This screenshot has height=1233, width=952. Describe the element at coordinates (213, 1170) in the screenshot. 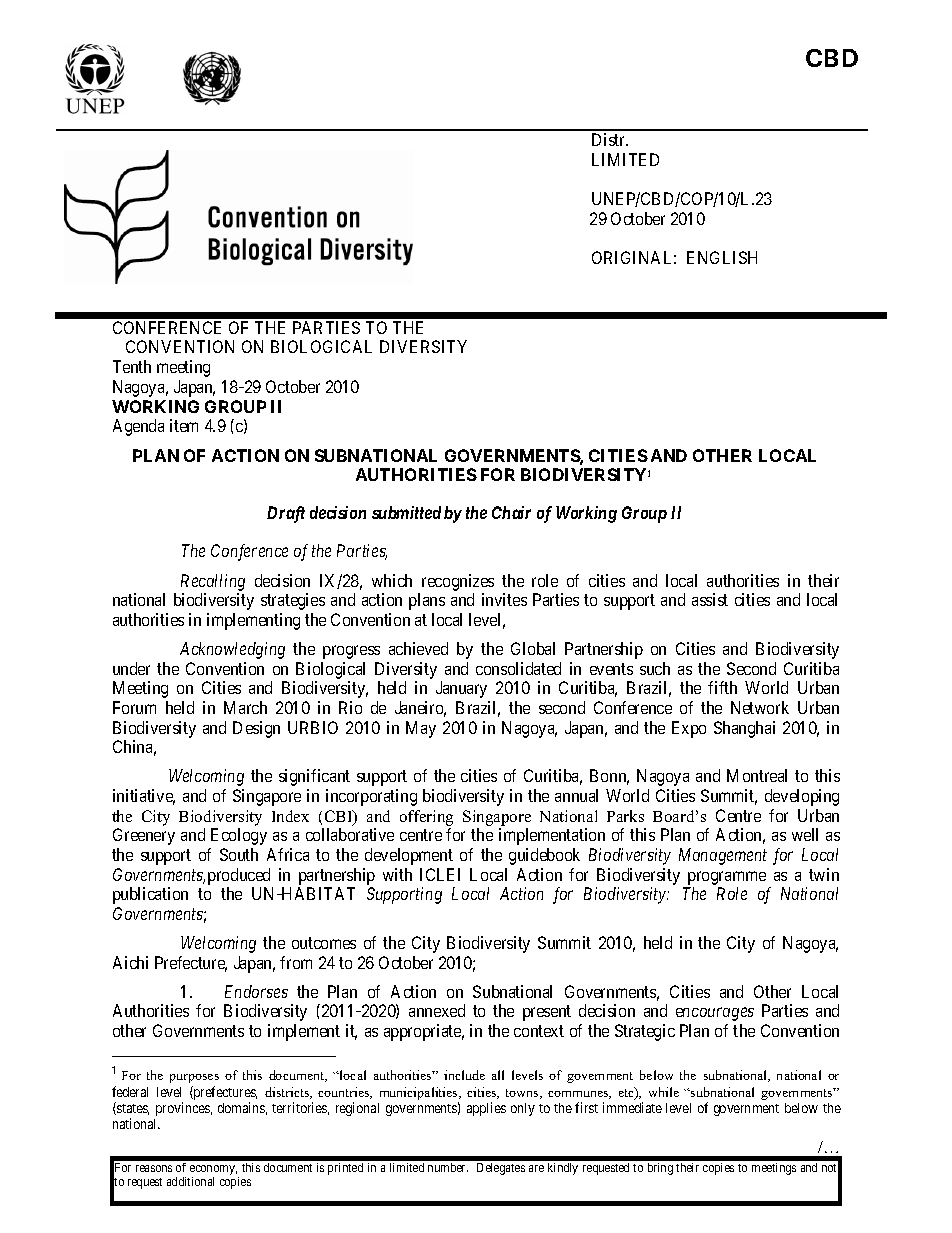

I see `economy` at that location.
